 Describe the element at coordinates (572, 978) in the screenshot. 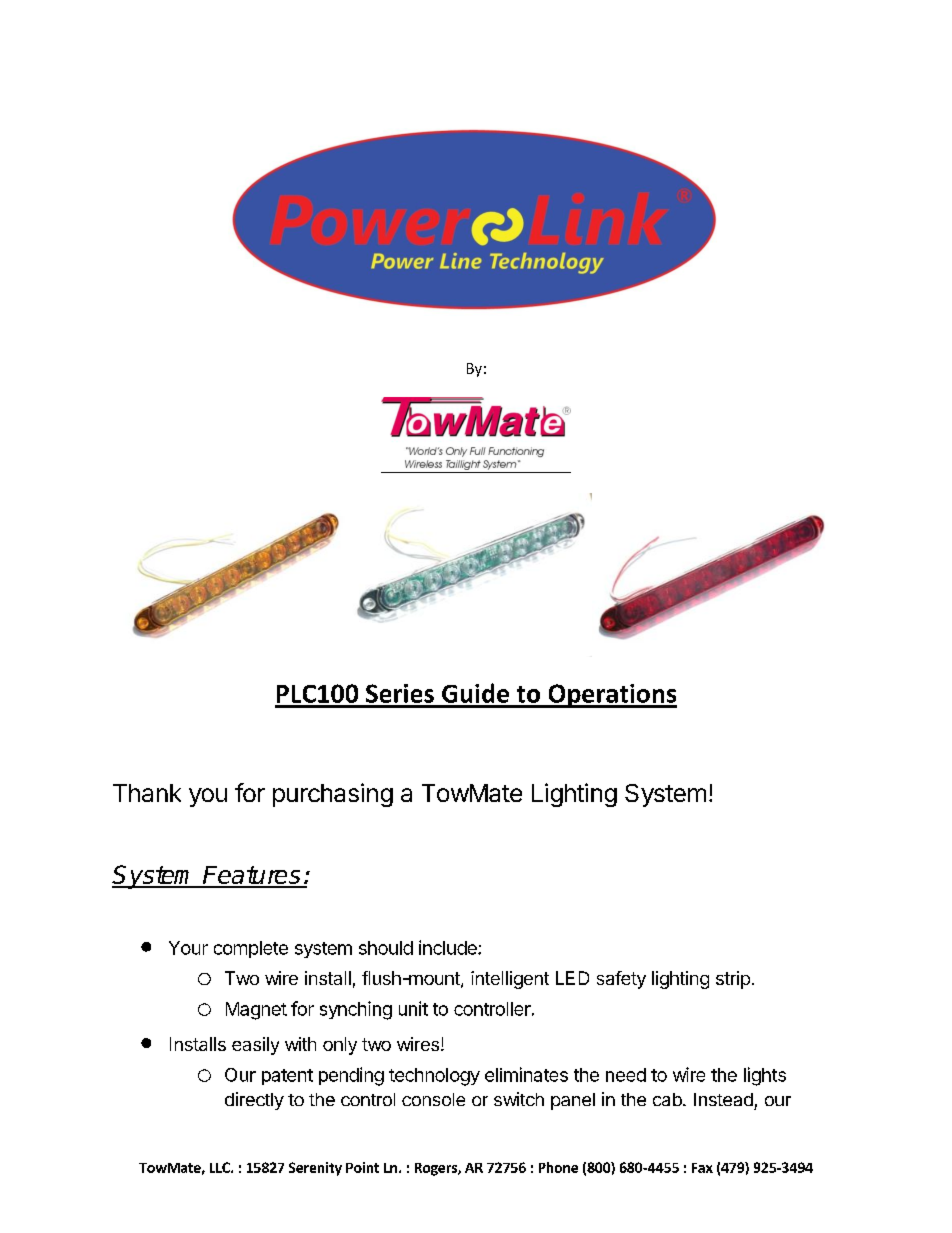

I see `LED` at that location.
